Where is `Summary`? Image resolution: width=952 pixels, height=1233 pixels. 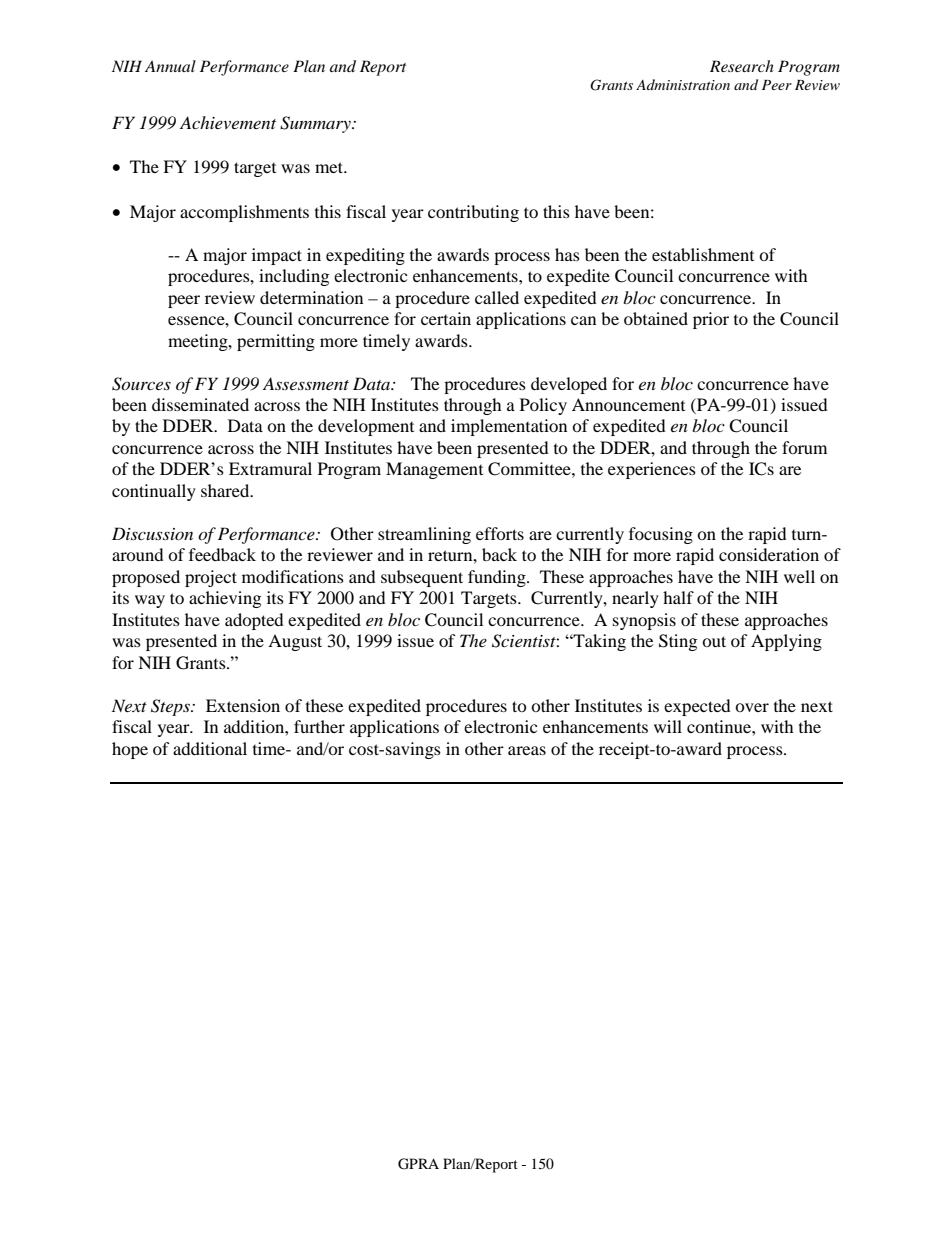
Summary is located at coordinates (316, 124).
